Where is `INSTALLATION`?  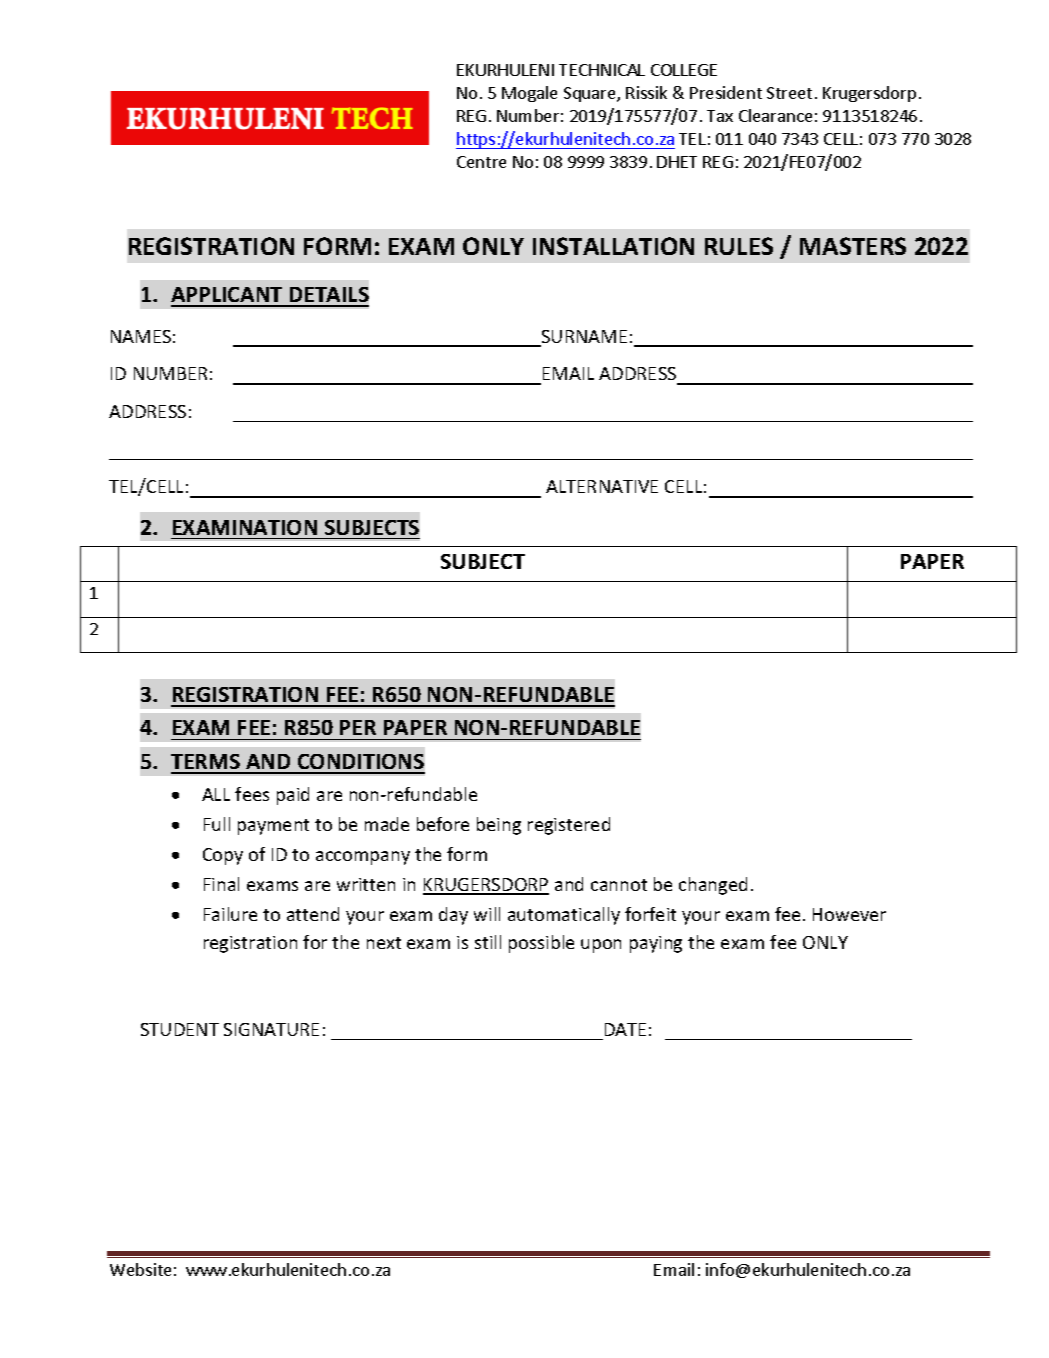
INSTALLATION is located at coordinates (613, 246).
